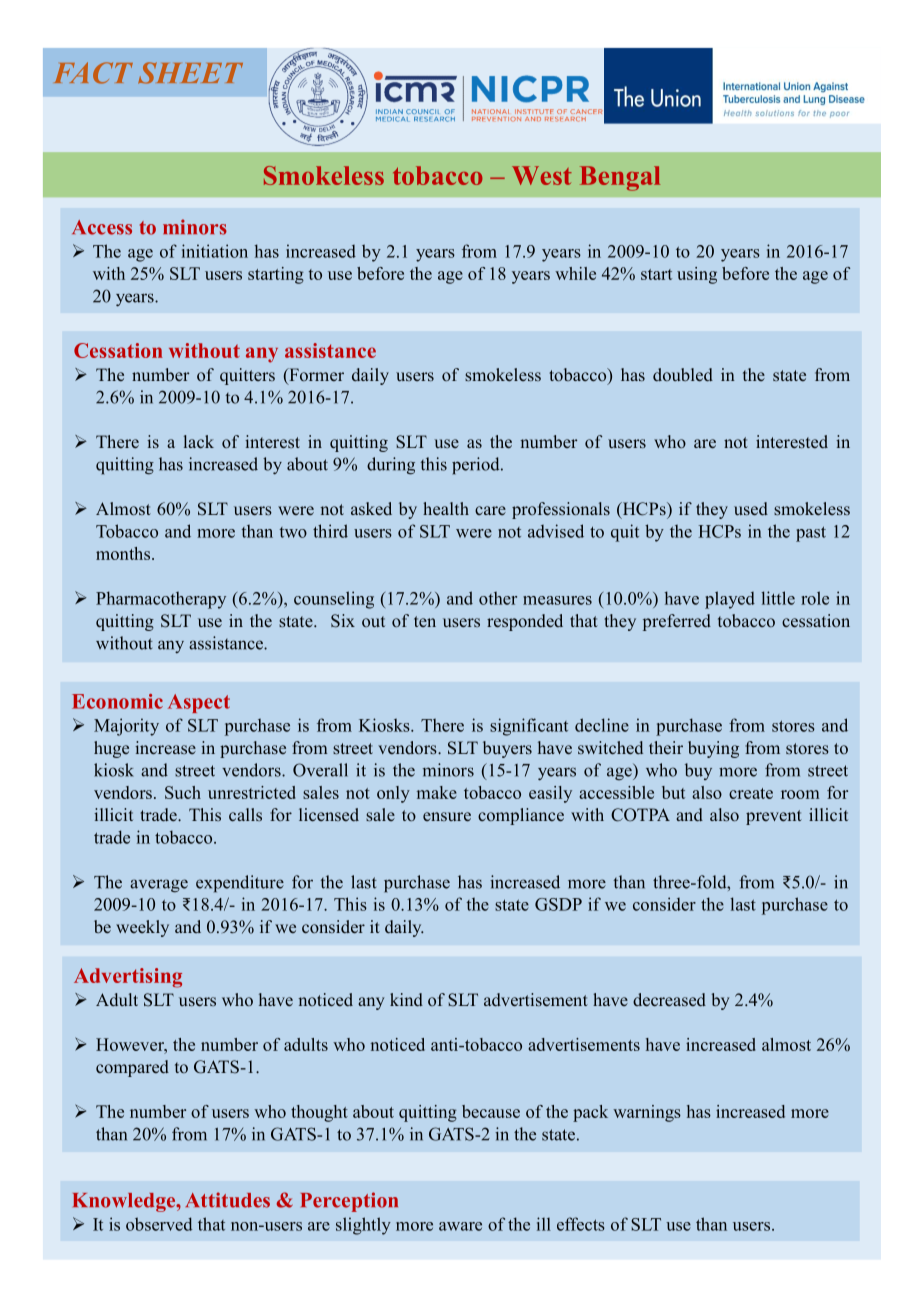 The height and width of the page is (1308, 924). I want to click on doubled, so click(683, 374).
